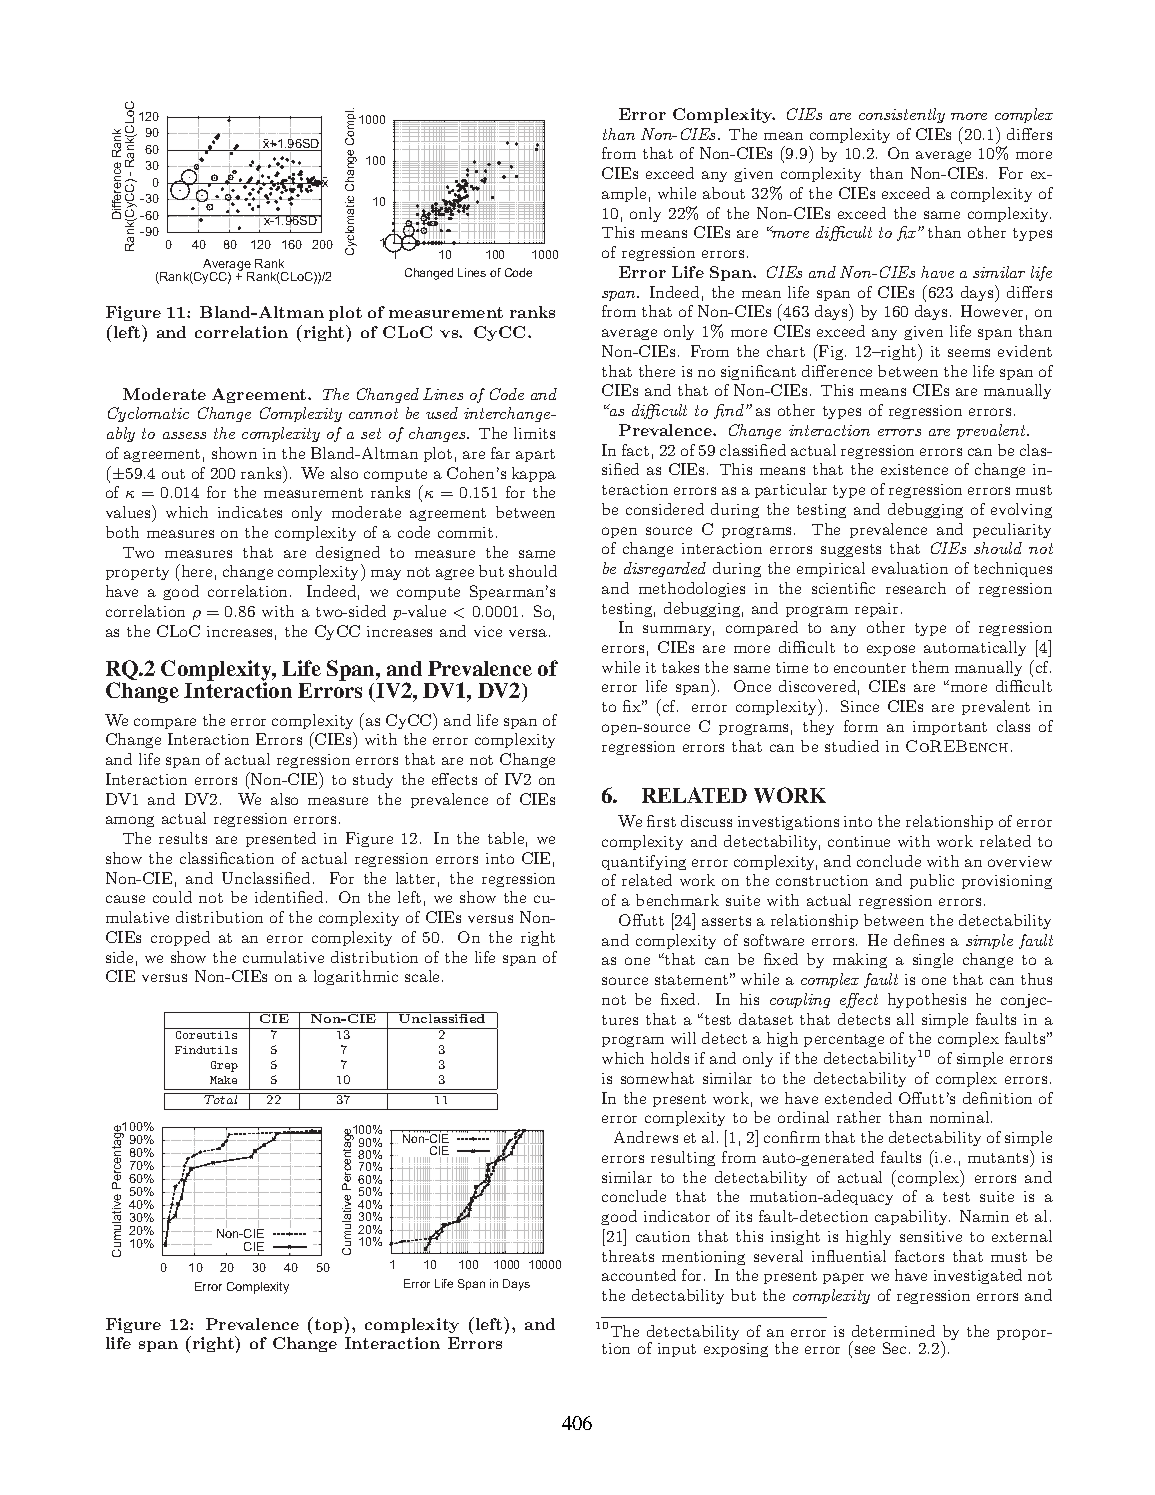  What do you see at coordinates (644, 862) in the page?
I see `quantifying` at bounding box center [644, 862].
